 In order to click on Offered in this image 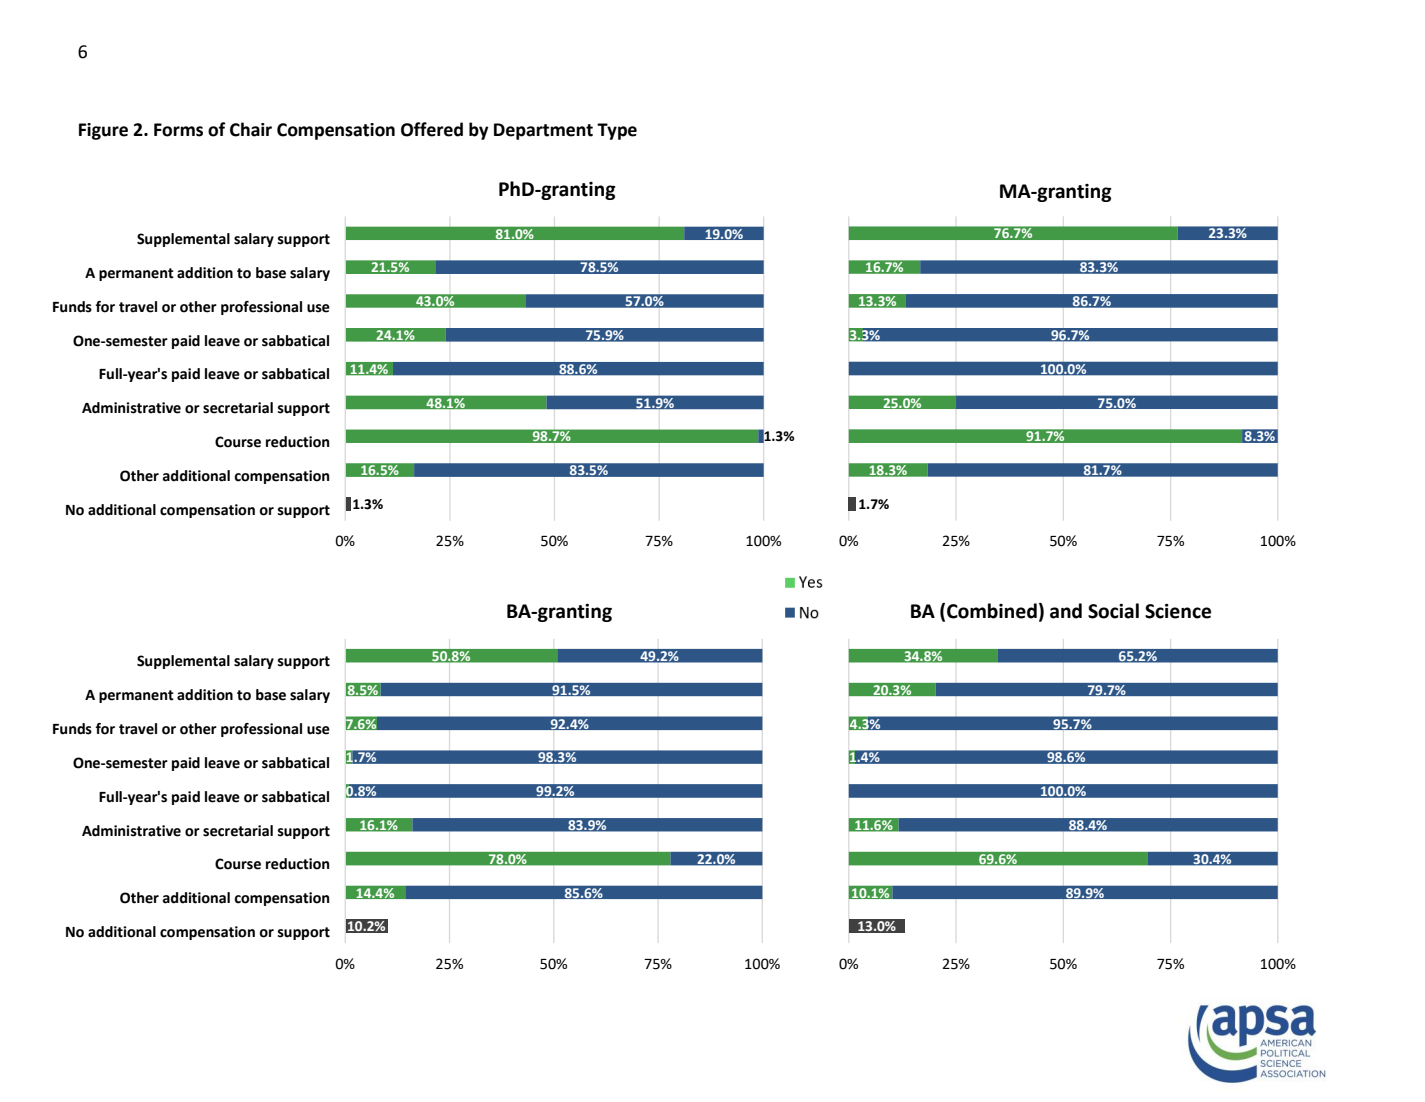, I will do `click(432, 129)`.
